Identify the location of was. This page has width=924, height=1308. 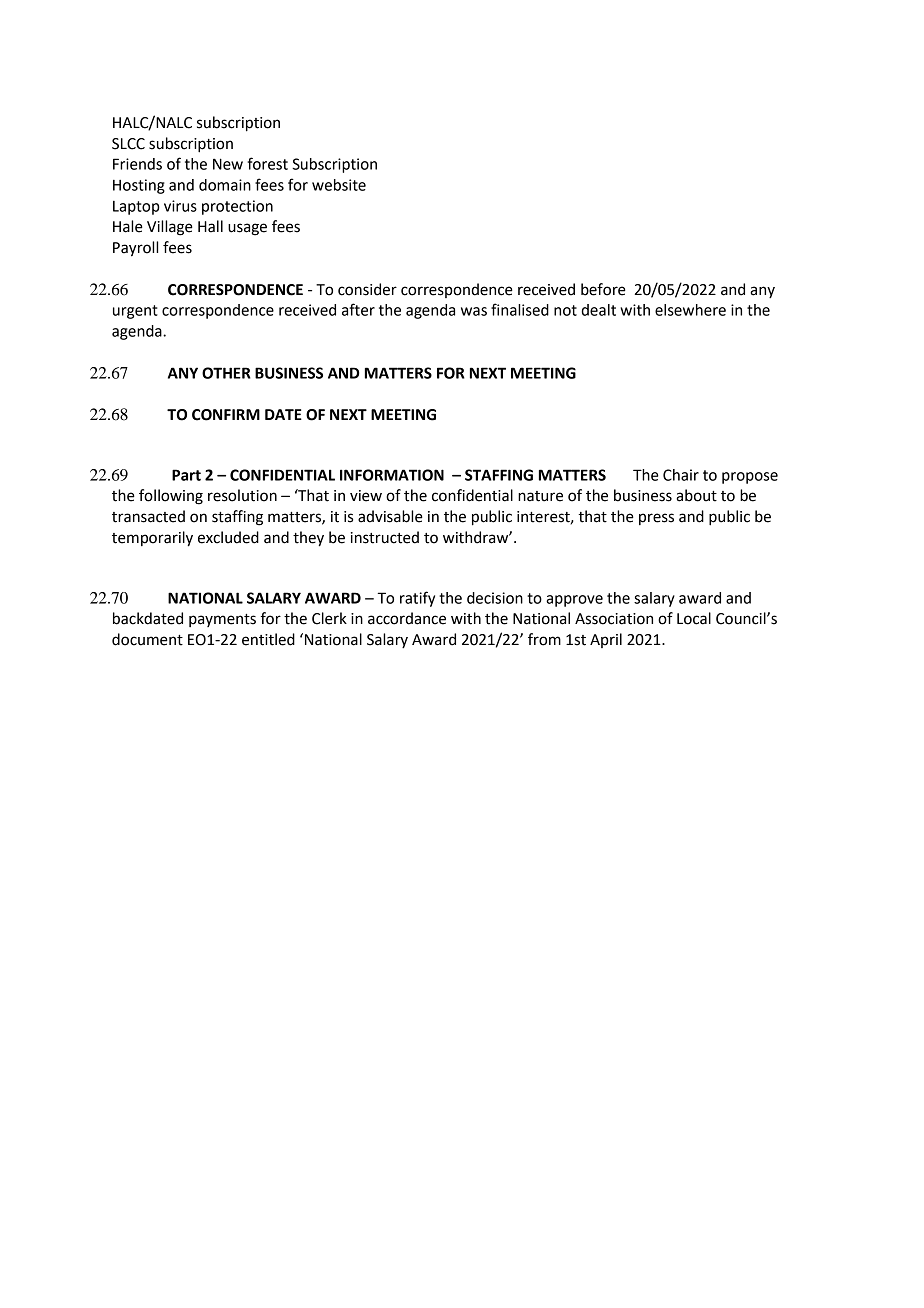
(474, 311).
